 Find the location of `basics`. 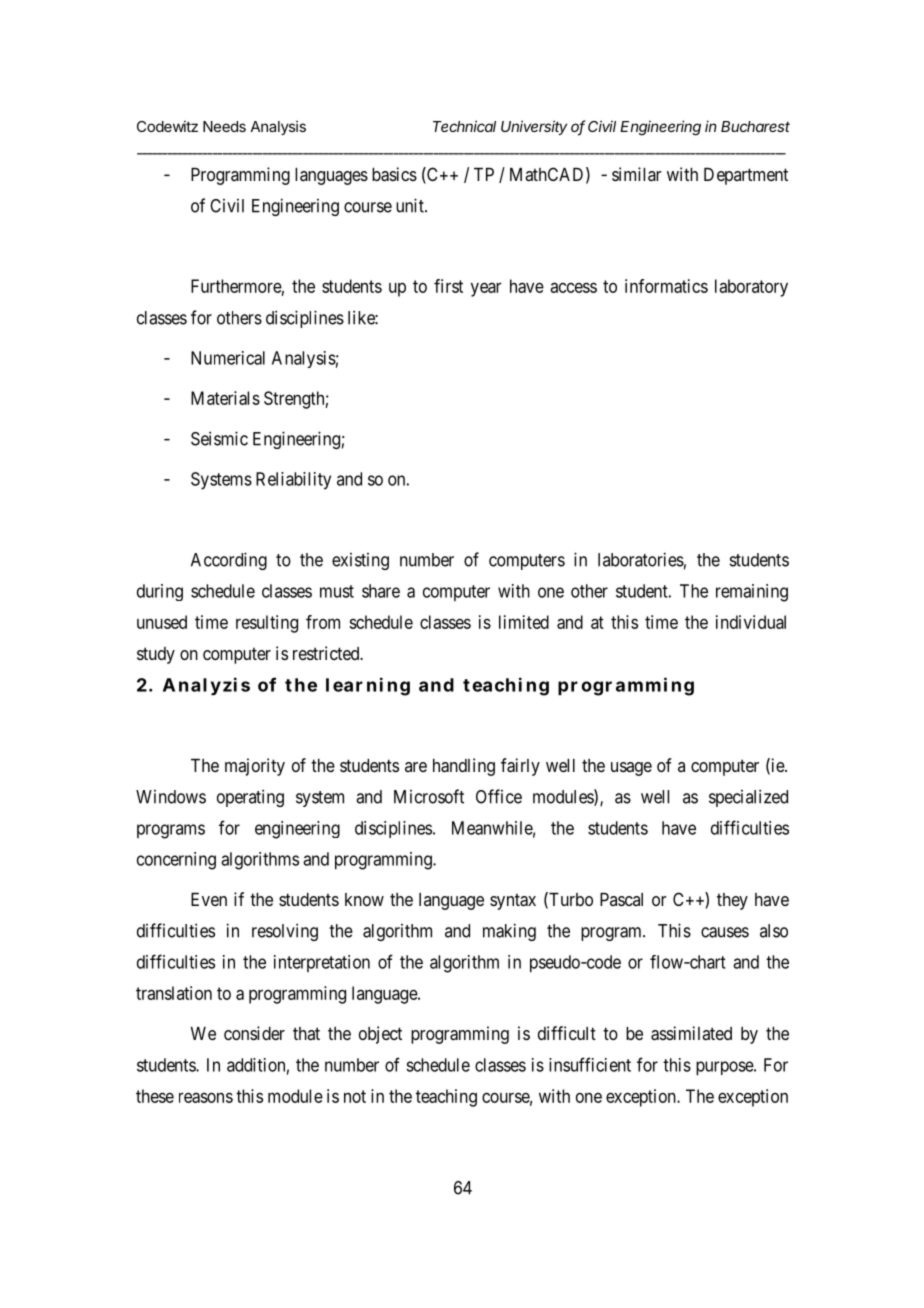

basics is located at coordinates (394, 174).
